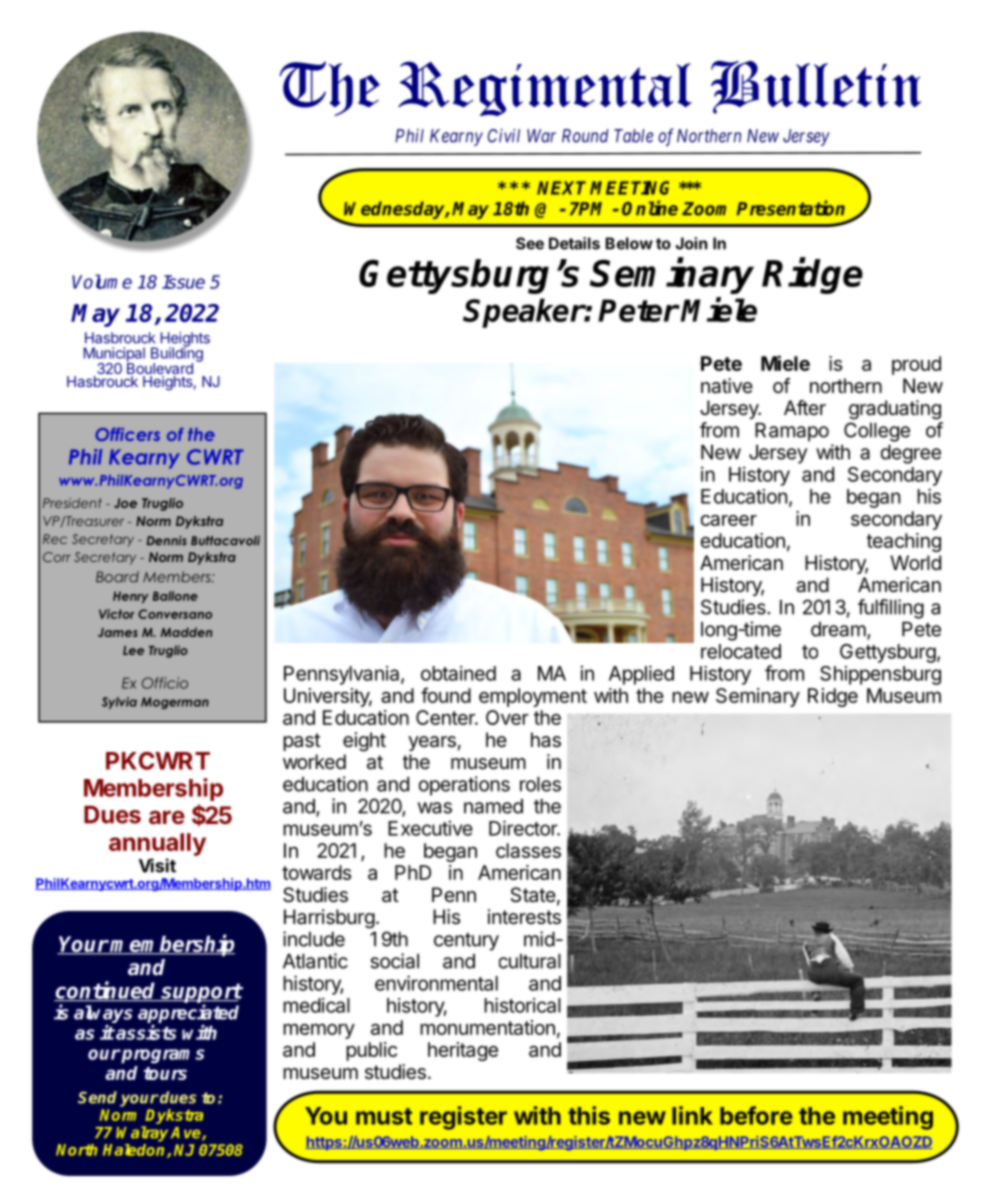 This document has height=1204, width=981. I want to click on before, so click(756, 1115).
